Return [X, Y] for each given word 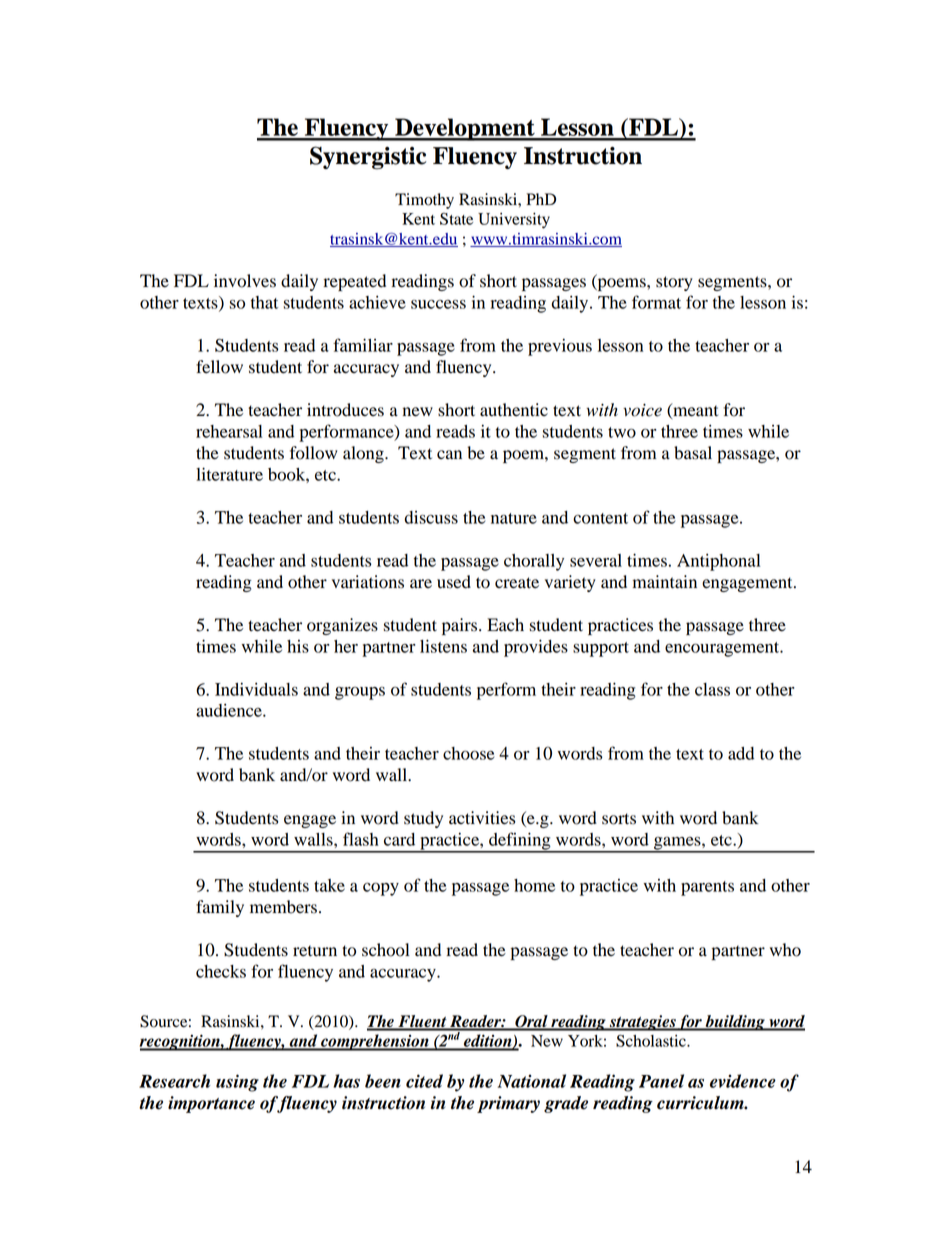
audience [230, 710]
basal [693, 453]
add [741, 753]
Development [465, 129]
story [674, 283]
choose [468, 753]
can [449, 454]
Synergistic [368, 158]
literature [229, 474]
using [237, 1083]
